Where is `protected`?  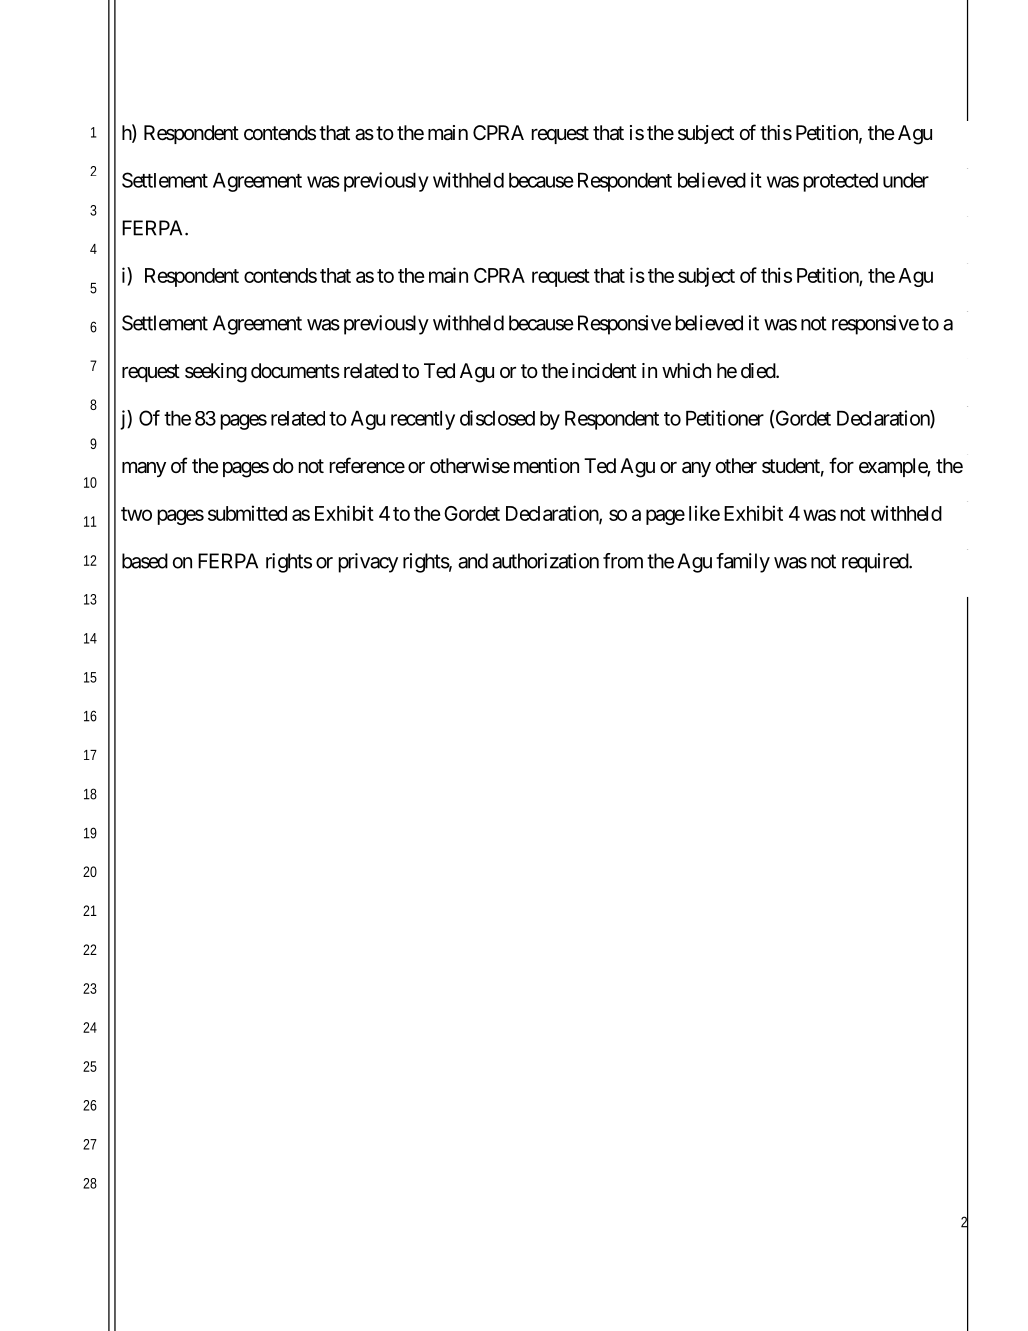 protected is located at coordinates (841, 182).
